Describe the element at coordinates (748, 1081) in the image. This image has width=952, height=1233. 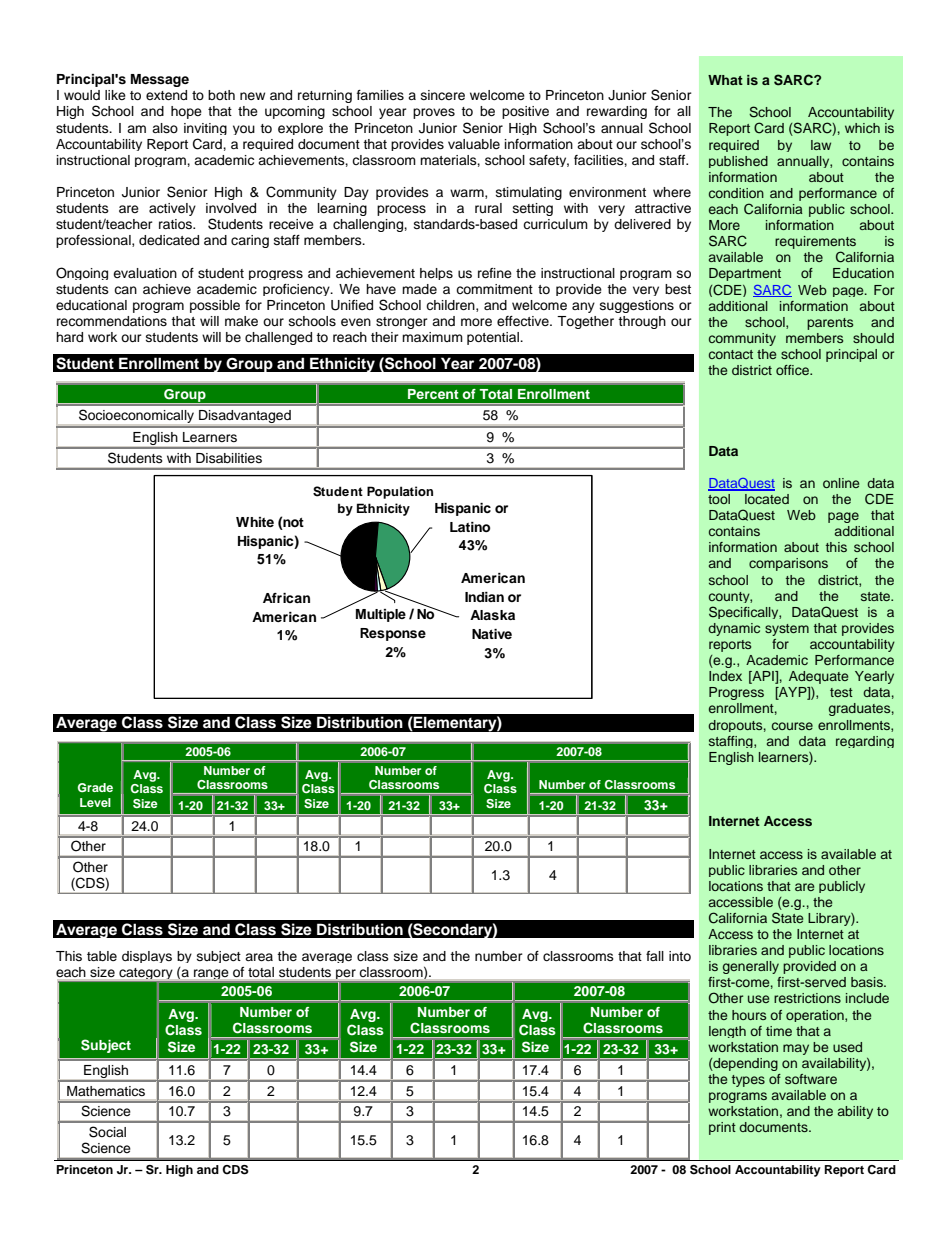
I see `types` at that location.
